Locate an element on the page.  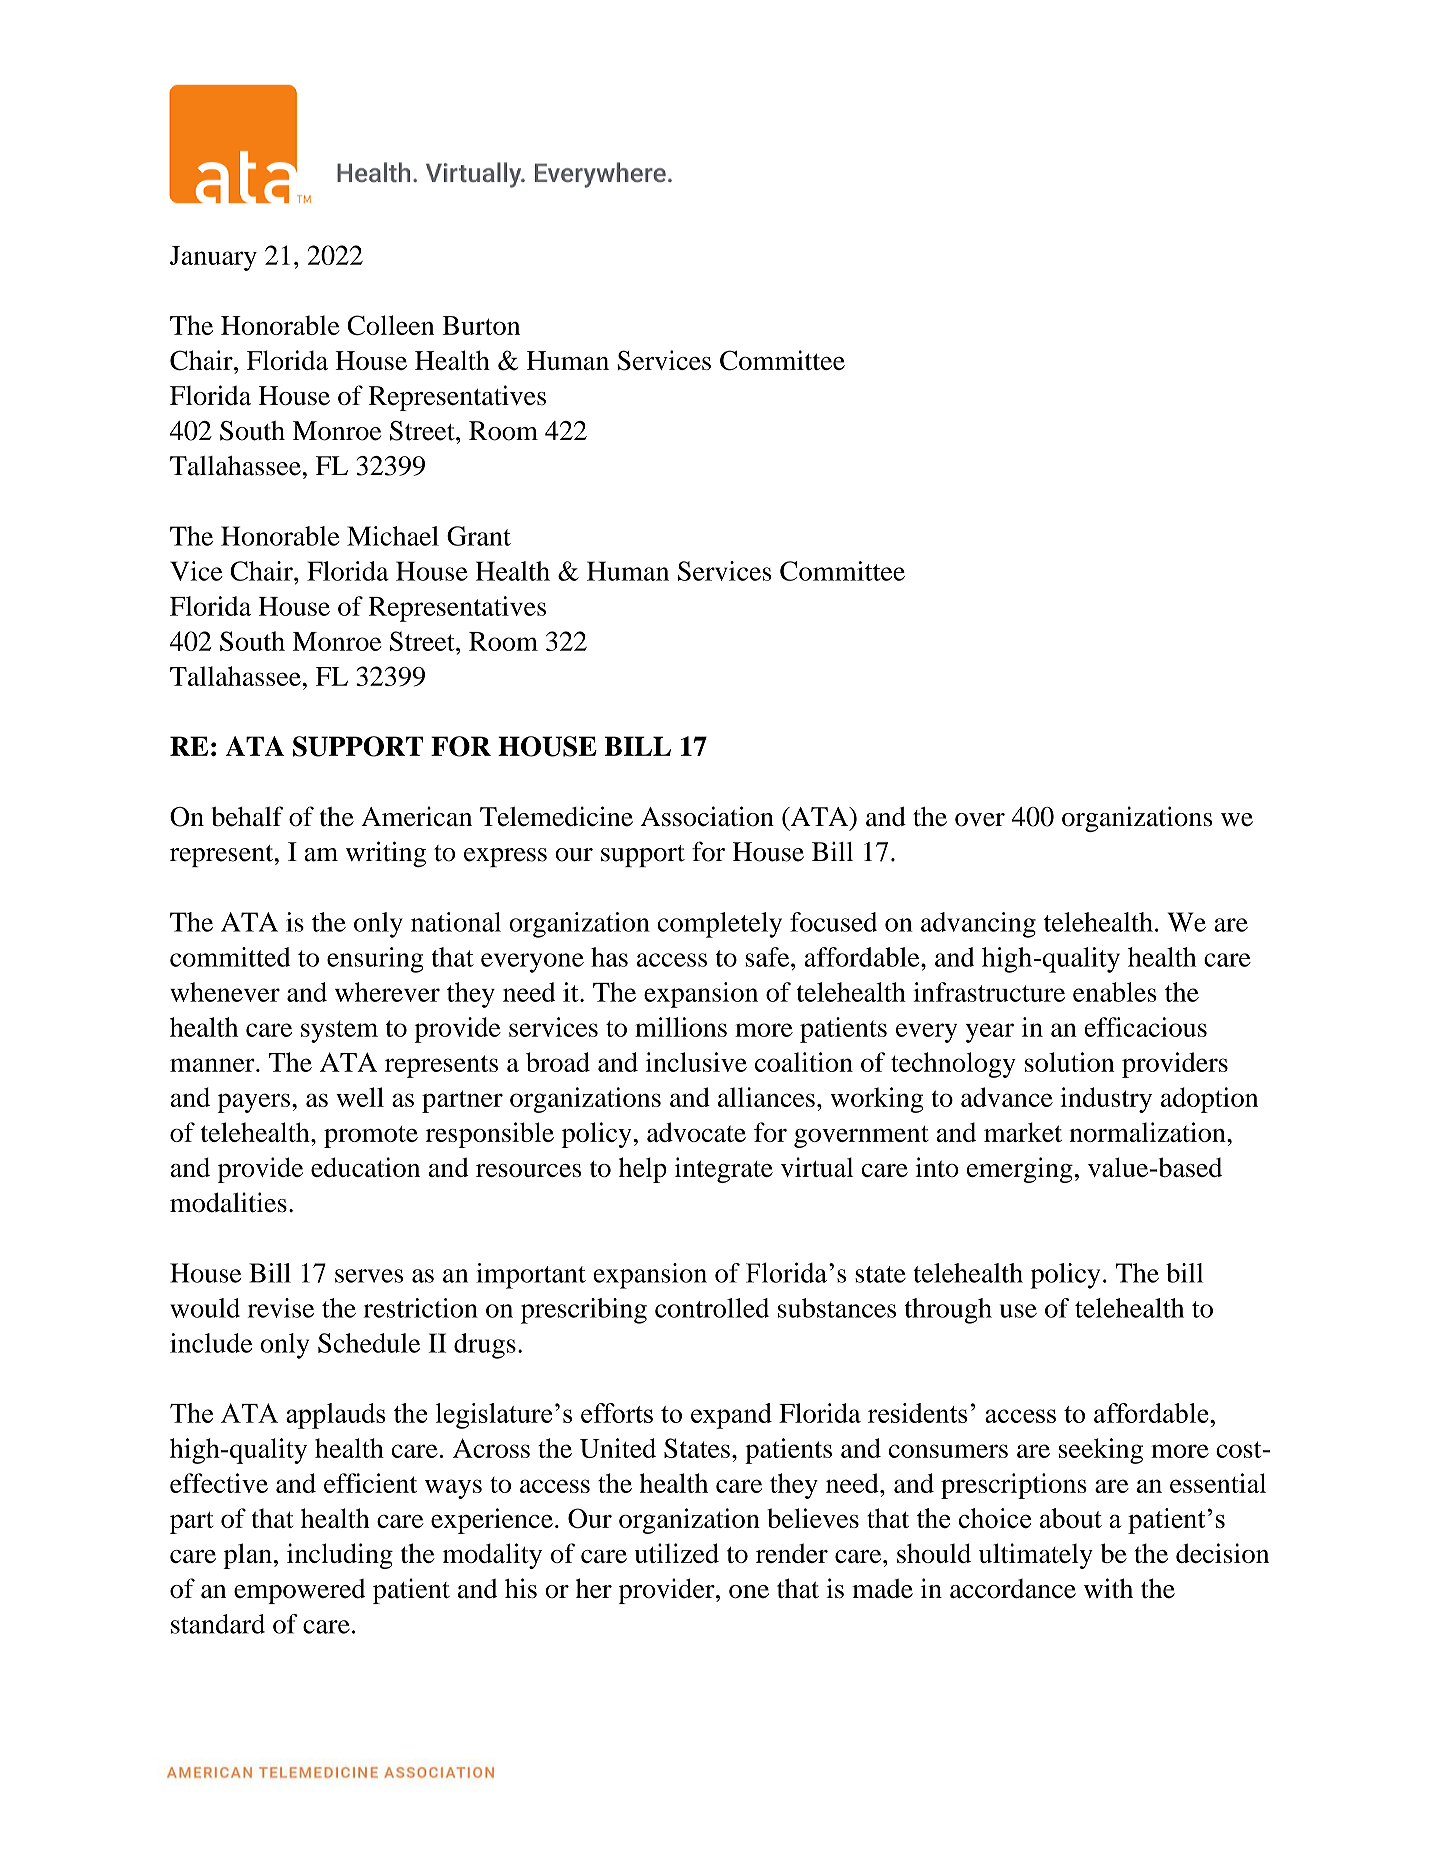
behalf is located at coordinates (247, 816).
